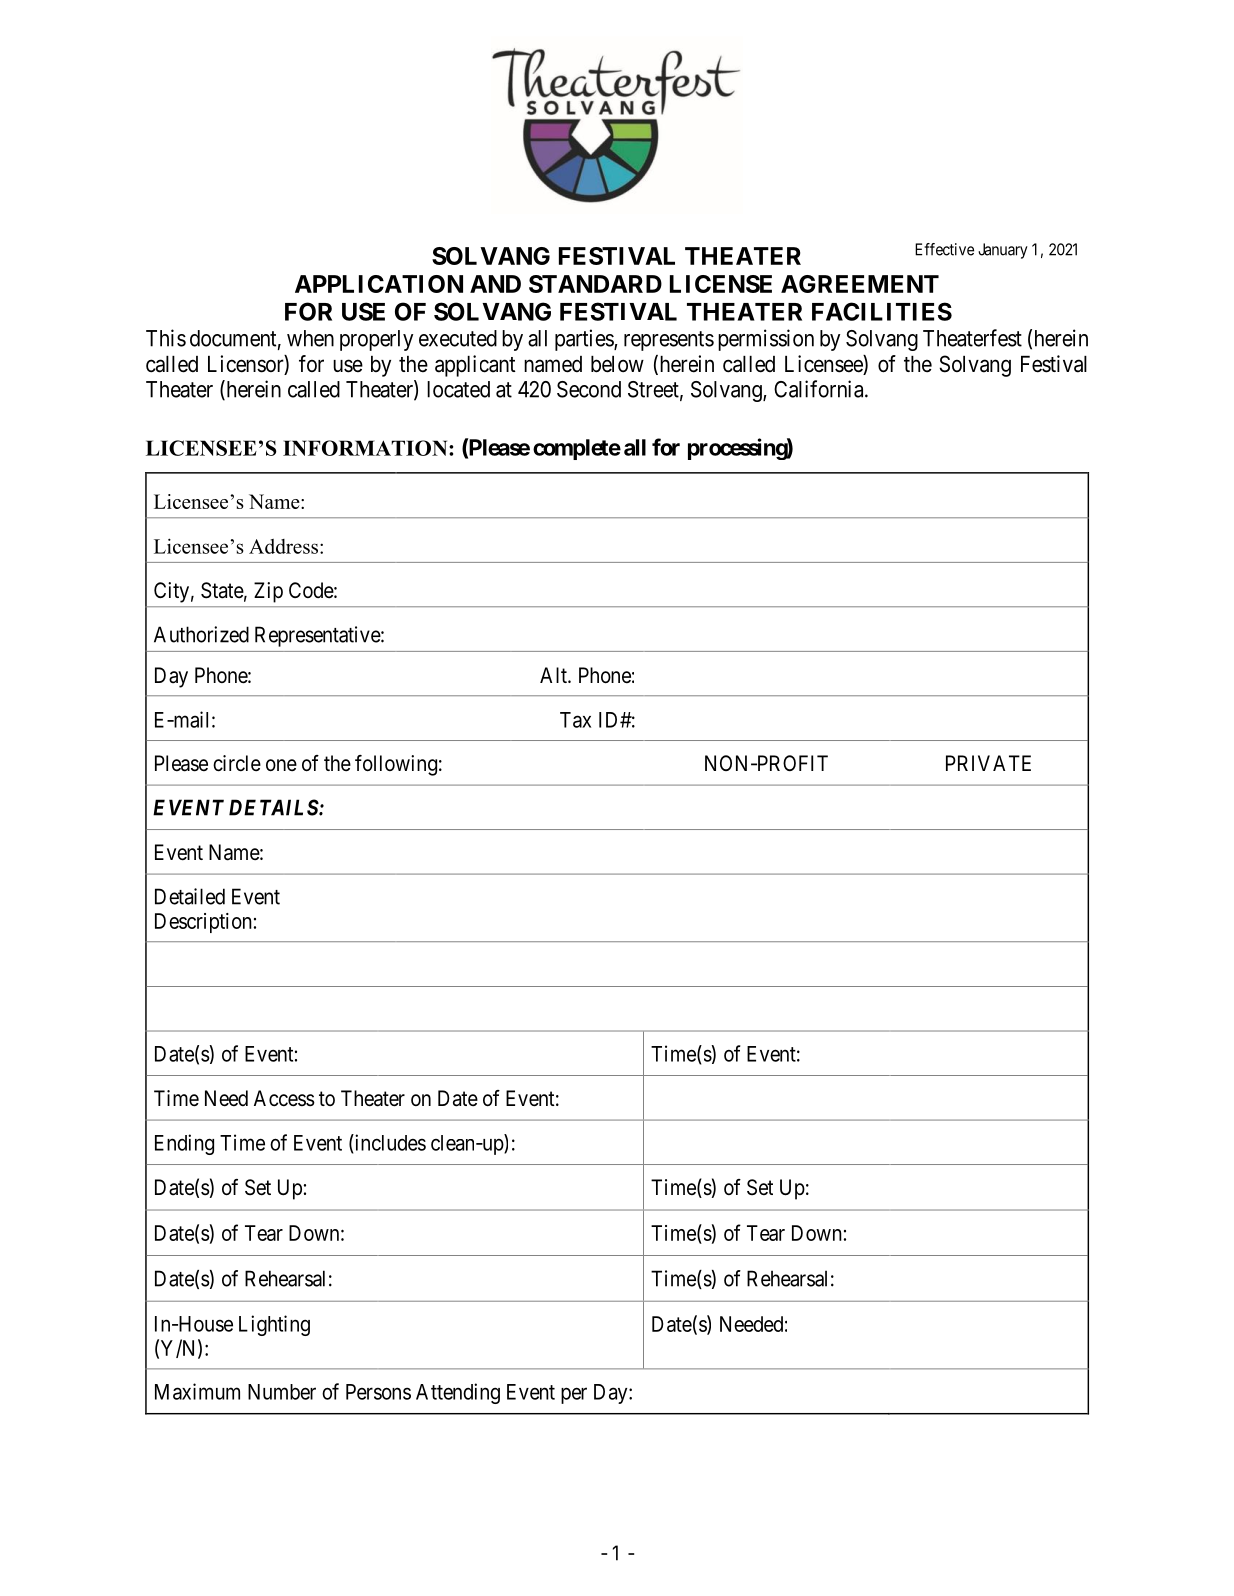  I want to click on Alt, so click(554, 675).
